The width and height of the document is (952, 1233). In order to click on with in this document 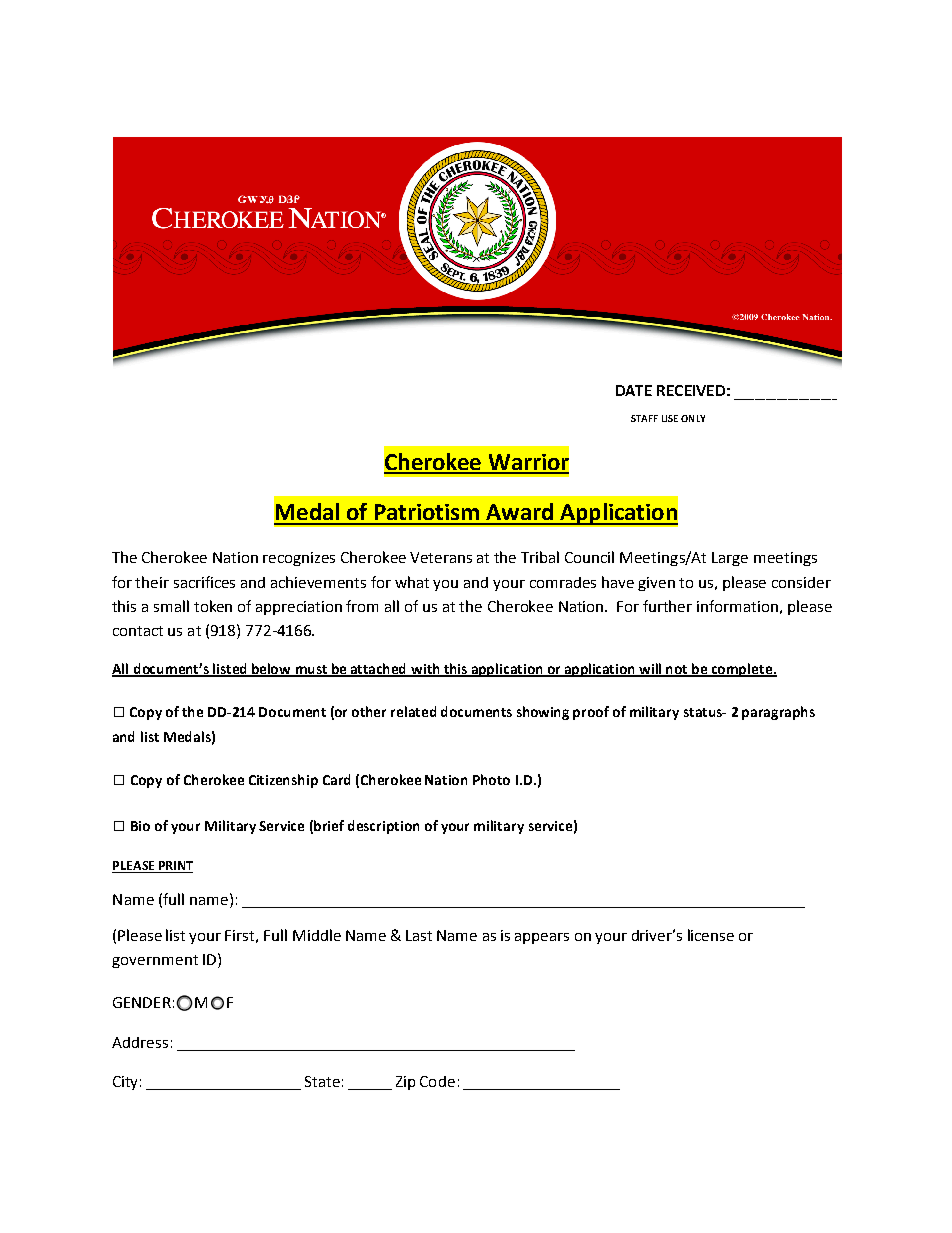, I will do `click(426, 669)`.
